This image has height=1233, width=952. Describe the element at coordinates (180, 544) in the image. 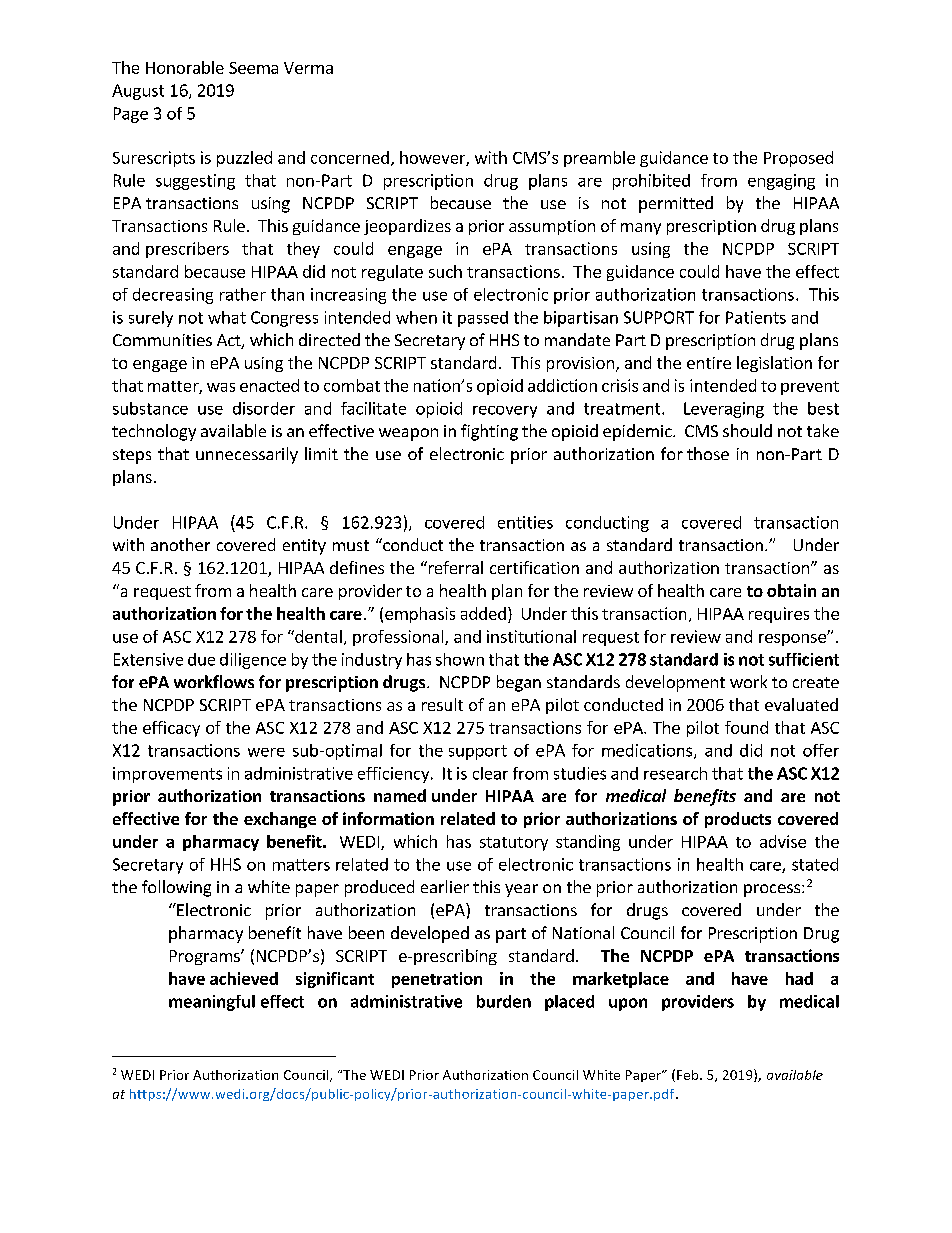

I see `another` at that location.
